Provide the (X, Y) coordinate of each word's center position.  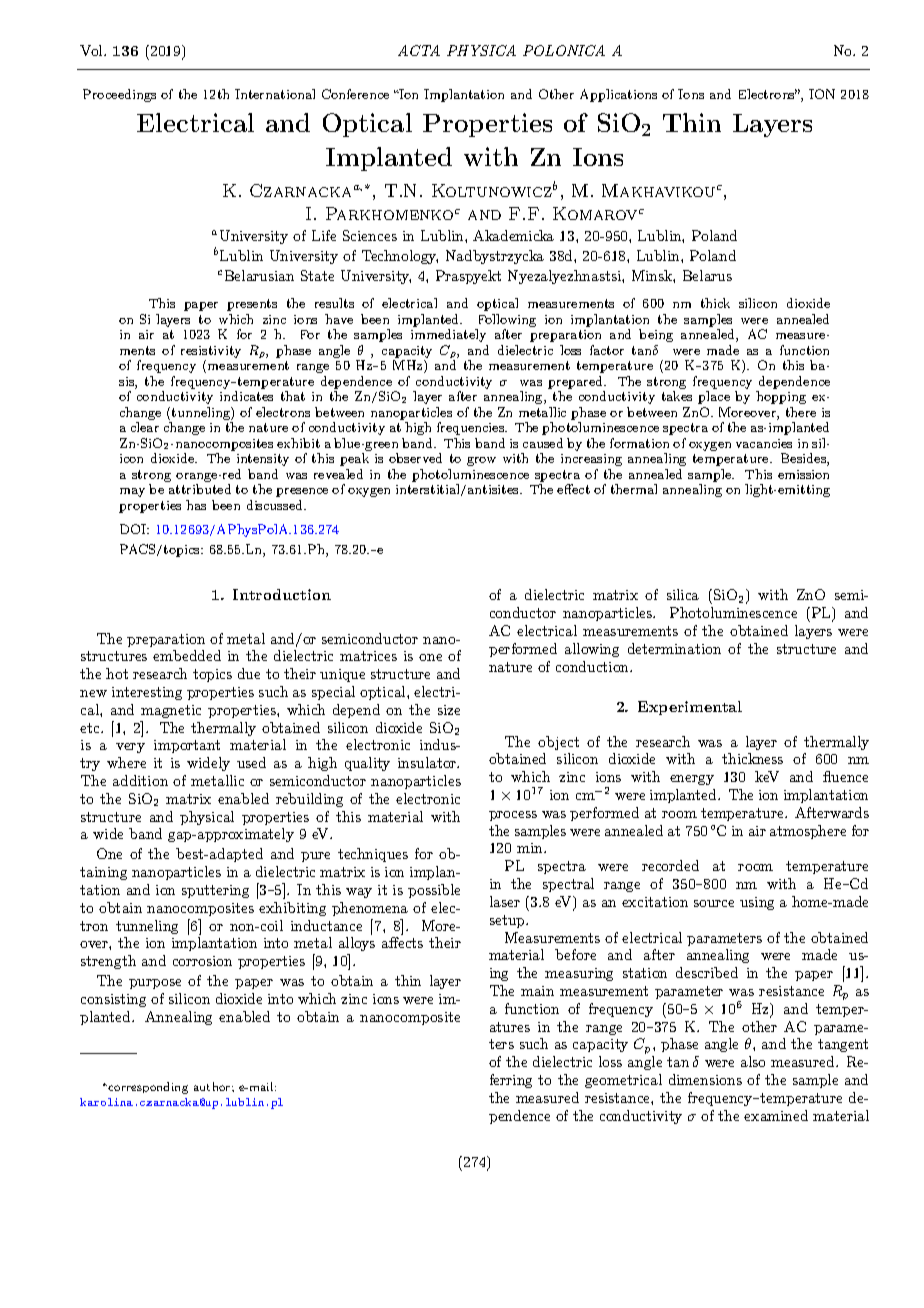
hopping (781, 397)
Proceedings (119, 95)
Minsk (653, 275)
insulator (428, 762)
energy (692, 780)
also (753, 1061)
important (187, 746)
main (537, 991)
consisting (113, 1000)
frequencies (471, 428)
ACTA (419, 50)
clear (145, 427)
